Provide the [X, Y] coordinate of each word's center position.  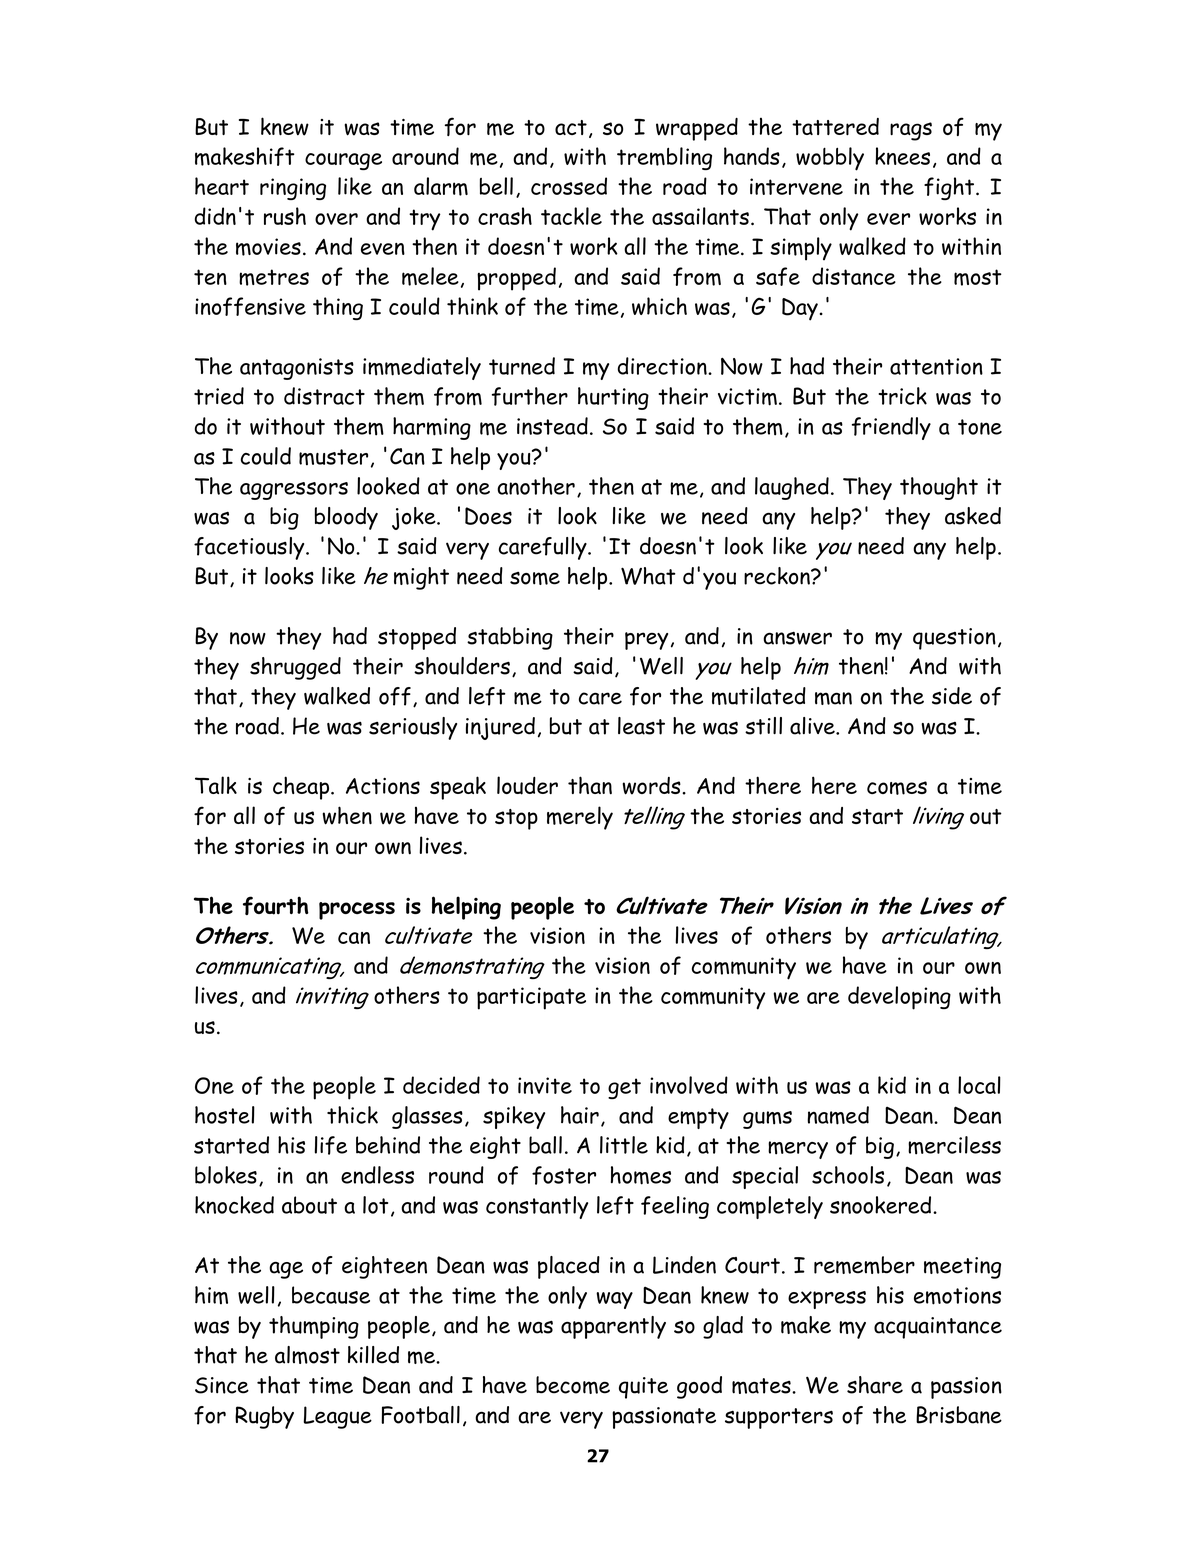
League [337, 1417]
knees [902, 156]
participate [531, 998]
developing [899, 998]
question [954, 639]
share [875, 1385]
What [648, 576]
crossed [569, 186]
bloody [346, 518]
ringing [293, 189]
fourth [276, 905]
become [573, 1385]
